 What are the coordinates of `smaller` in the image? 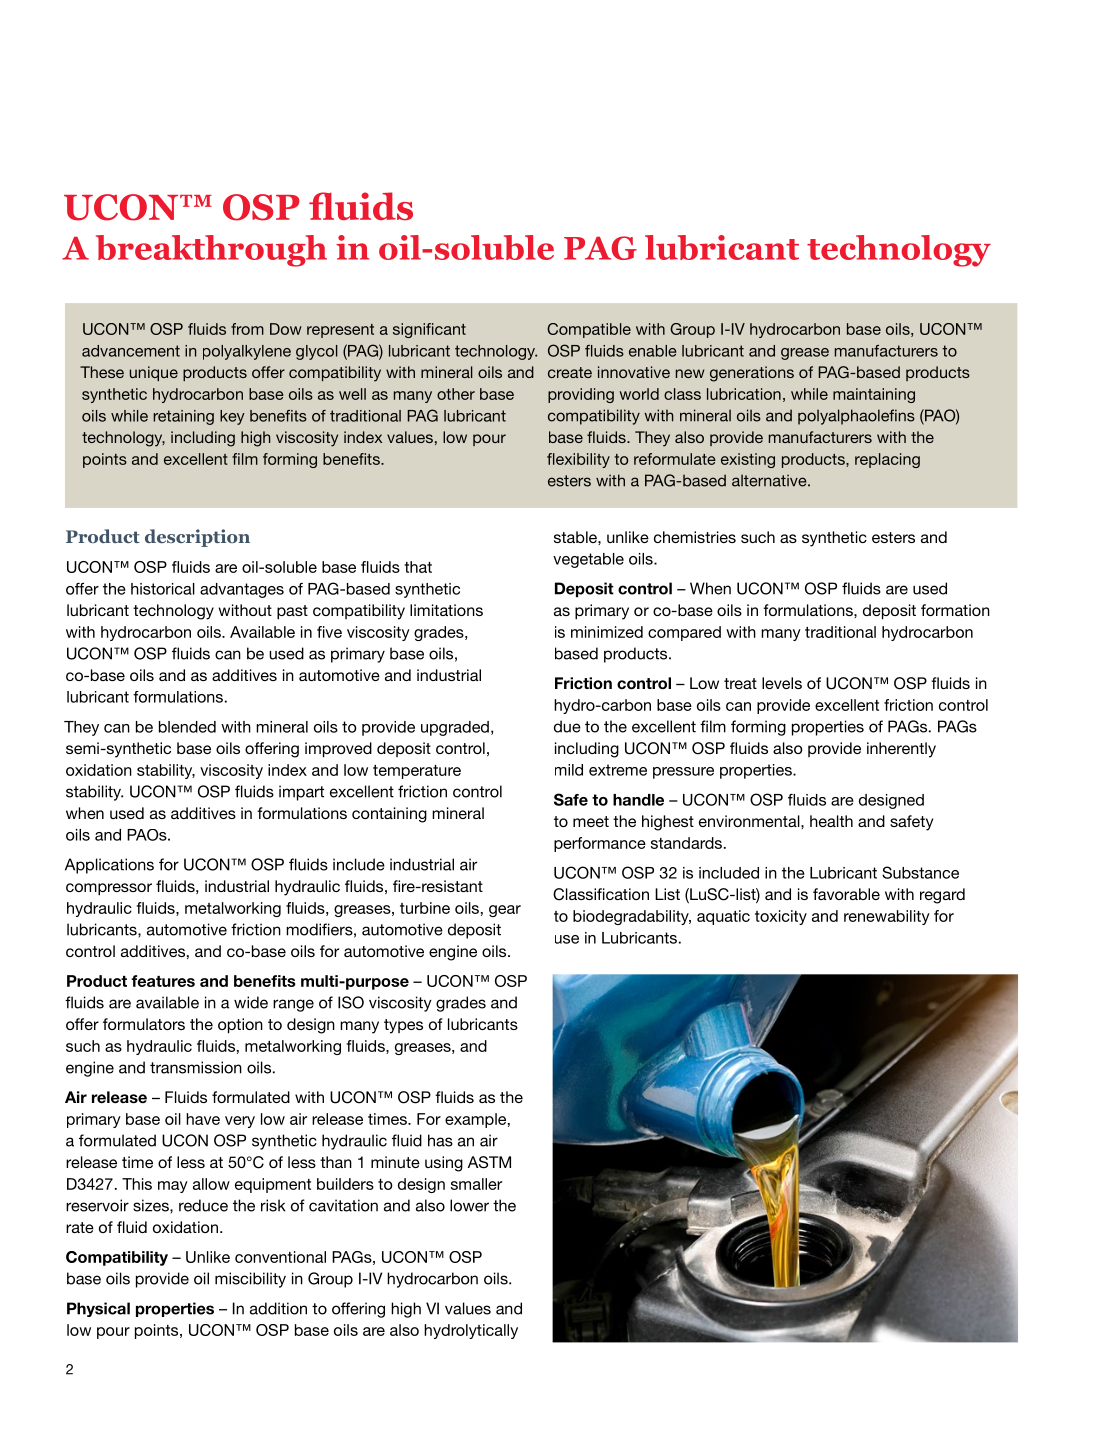 It's located at (476, 1184).
